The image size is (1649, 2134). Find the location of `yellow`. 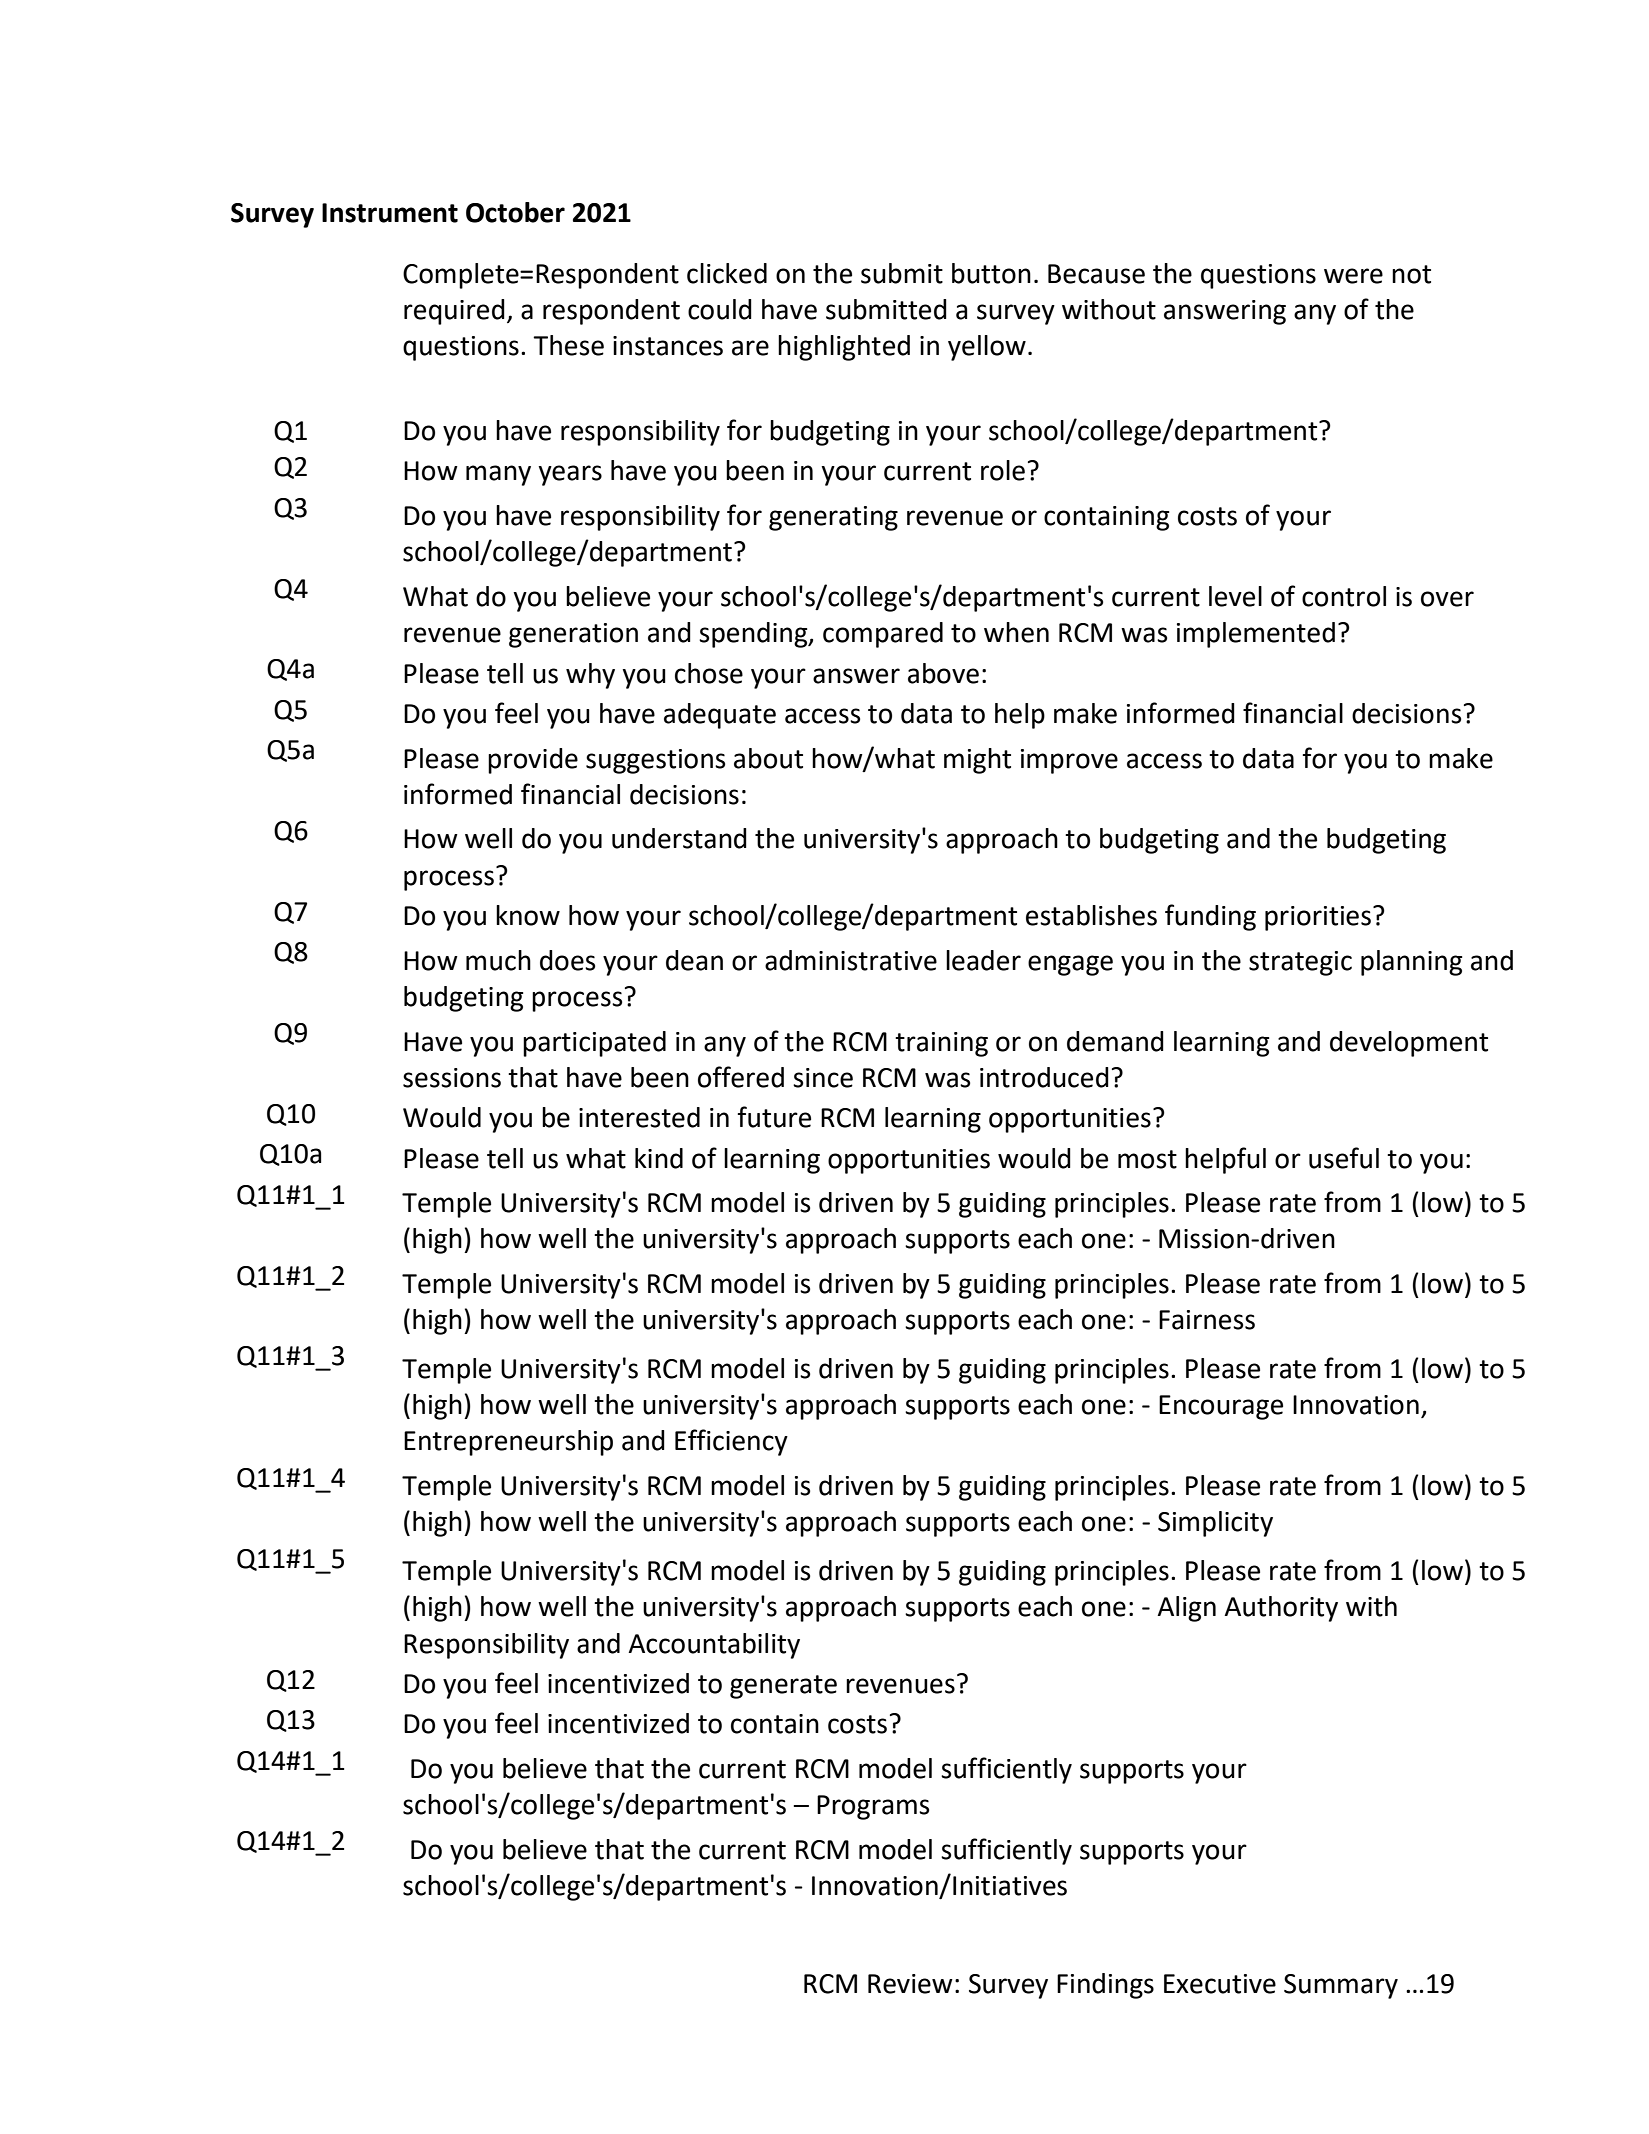

yellow is located at coordinates (987, 348).
